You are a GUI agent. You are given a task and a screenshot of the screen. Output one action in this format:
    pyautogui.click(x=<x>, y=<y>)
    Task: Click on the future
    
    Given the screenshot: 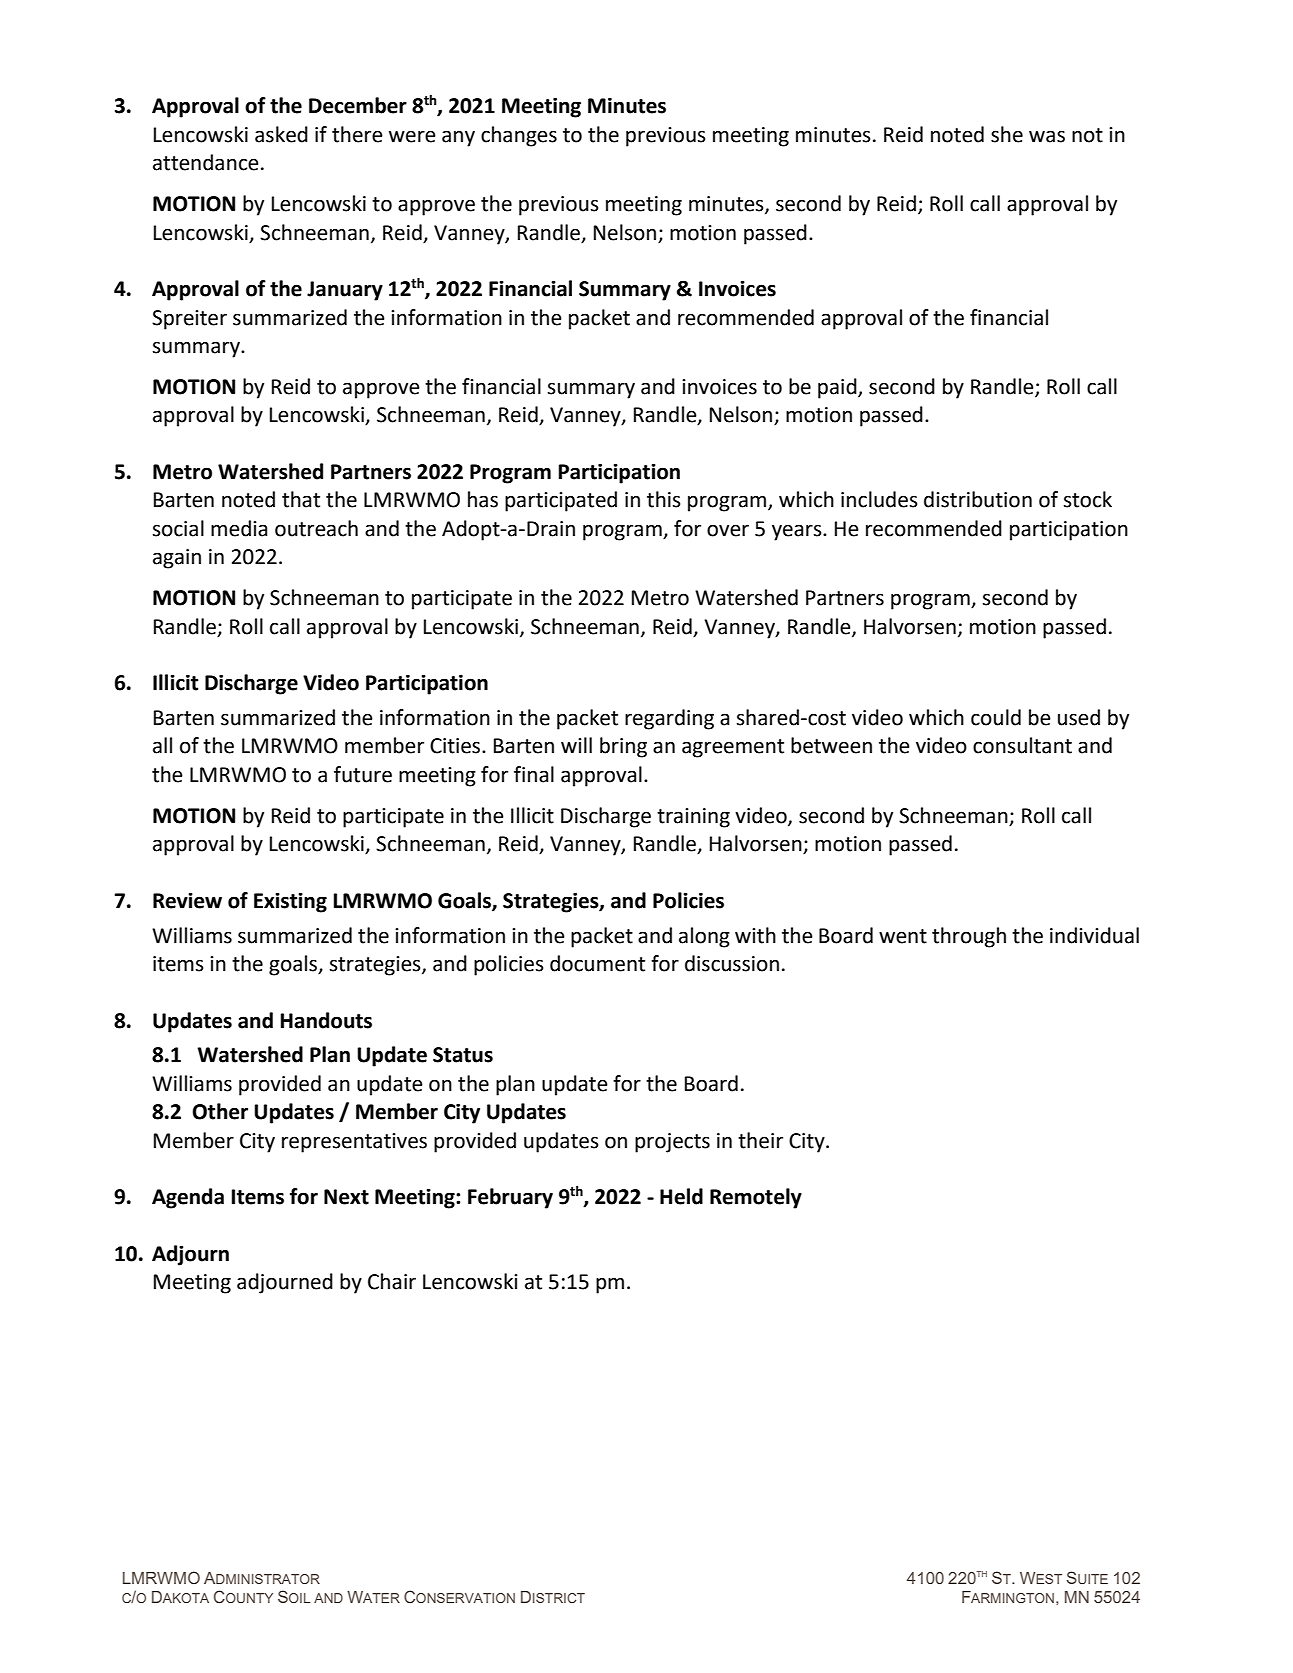 What is the action you would take?
    pyautogui.click(x=363, y=774)
